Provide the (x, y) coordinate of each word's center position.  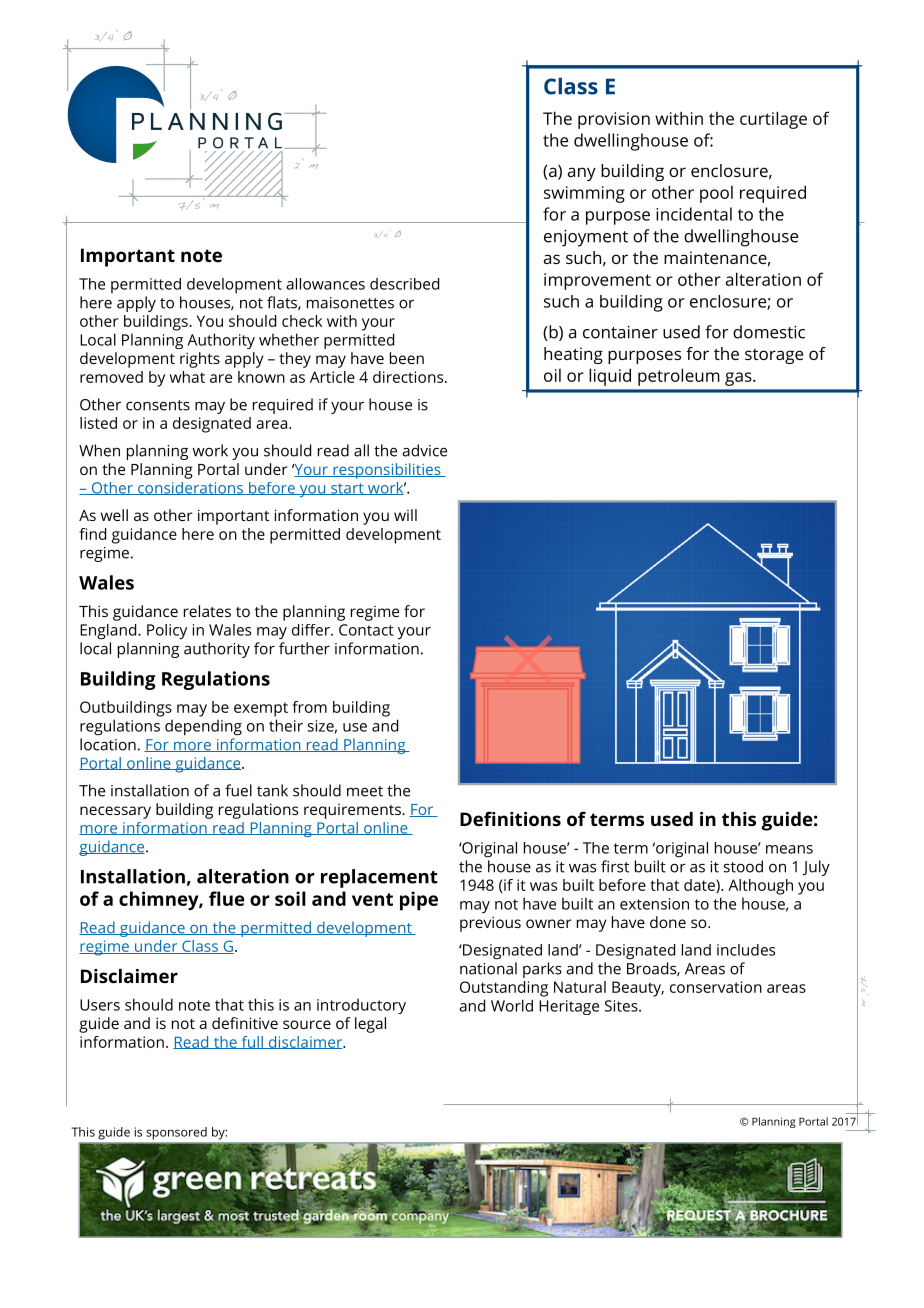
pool (716, 194)
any (582, 174)
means (789, 849)
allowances (325, 284)
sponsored (177, 1133)
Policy (167, 632)
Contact (366, 630)
